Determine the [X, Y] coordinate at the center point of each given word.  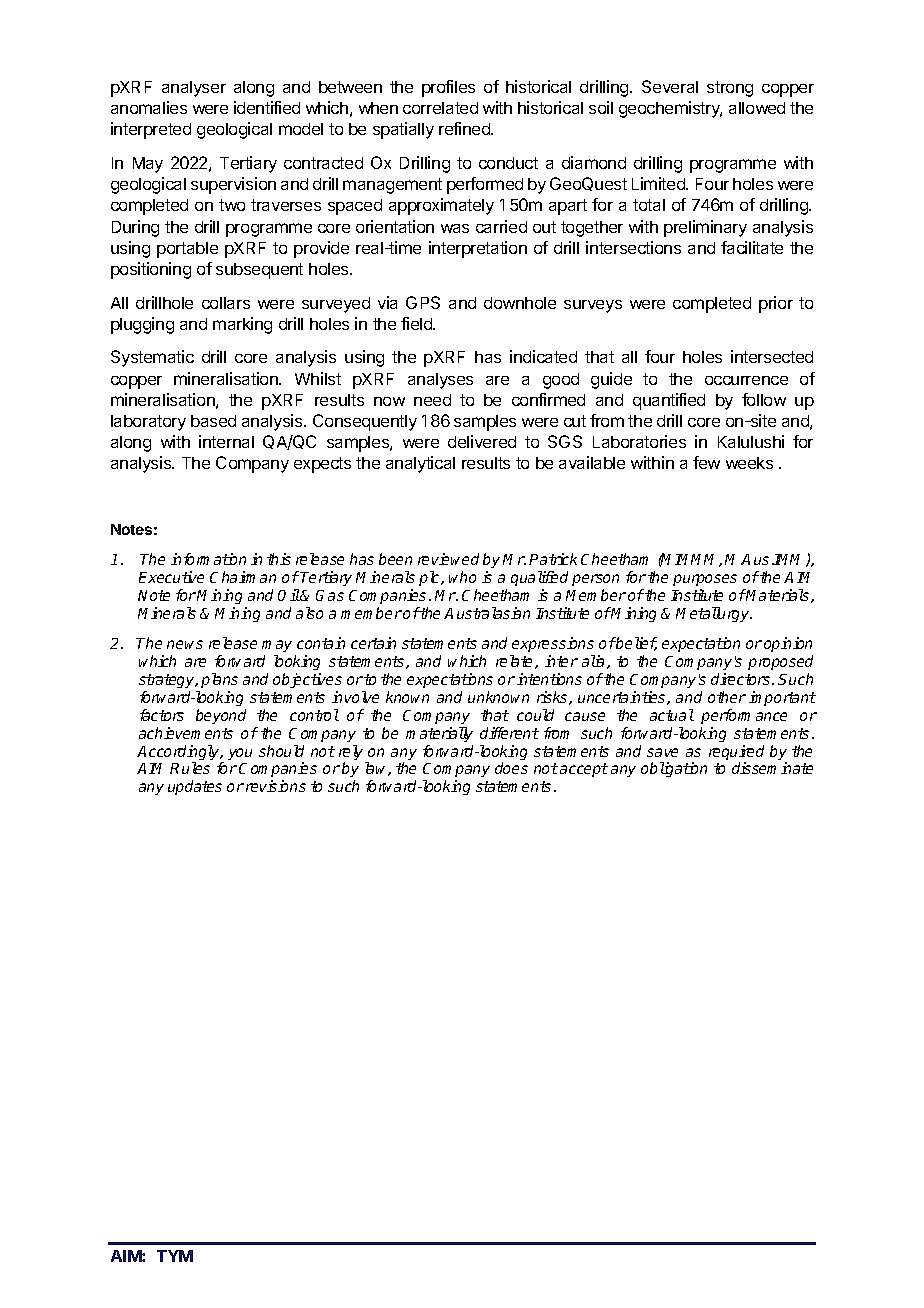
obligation [674, 769]
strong [730, 89]
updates [195, 787]
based [213, 421]
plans [219, 680]
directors [742, 679]
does [511, 768]
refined [465, 128]
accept [584, 770]
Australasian [487, 613]
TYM [175, 1256]
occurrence [746, 380]
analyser [194, 89]
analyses [440, 381]
